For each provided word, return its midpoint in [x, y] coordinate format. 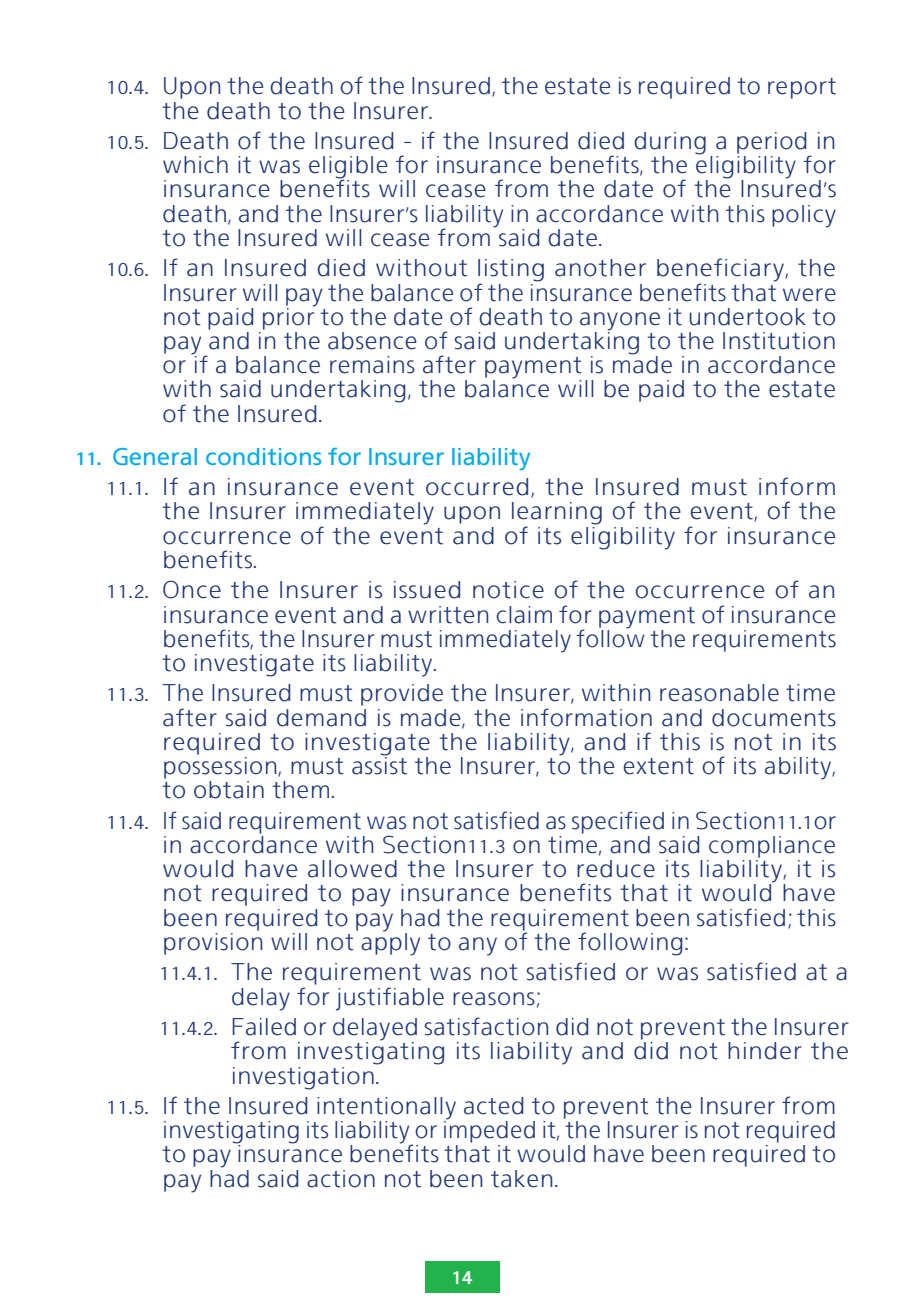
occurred [477, 487]
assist [379, 765]
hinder [764, 1051]
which [195, 165]
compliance [772, 847]
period [772, 143]
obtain [229, 790]
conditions [263, 456]
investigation [304, 1077]
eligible [348, 168]
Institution [779, 341]
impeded [489, 1131]
